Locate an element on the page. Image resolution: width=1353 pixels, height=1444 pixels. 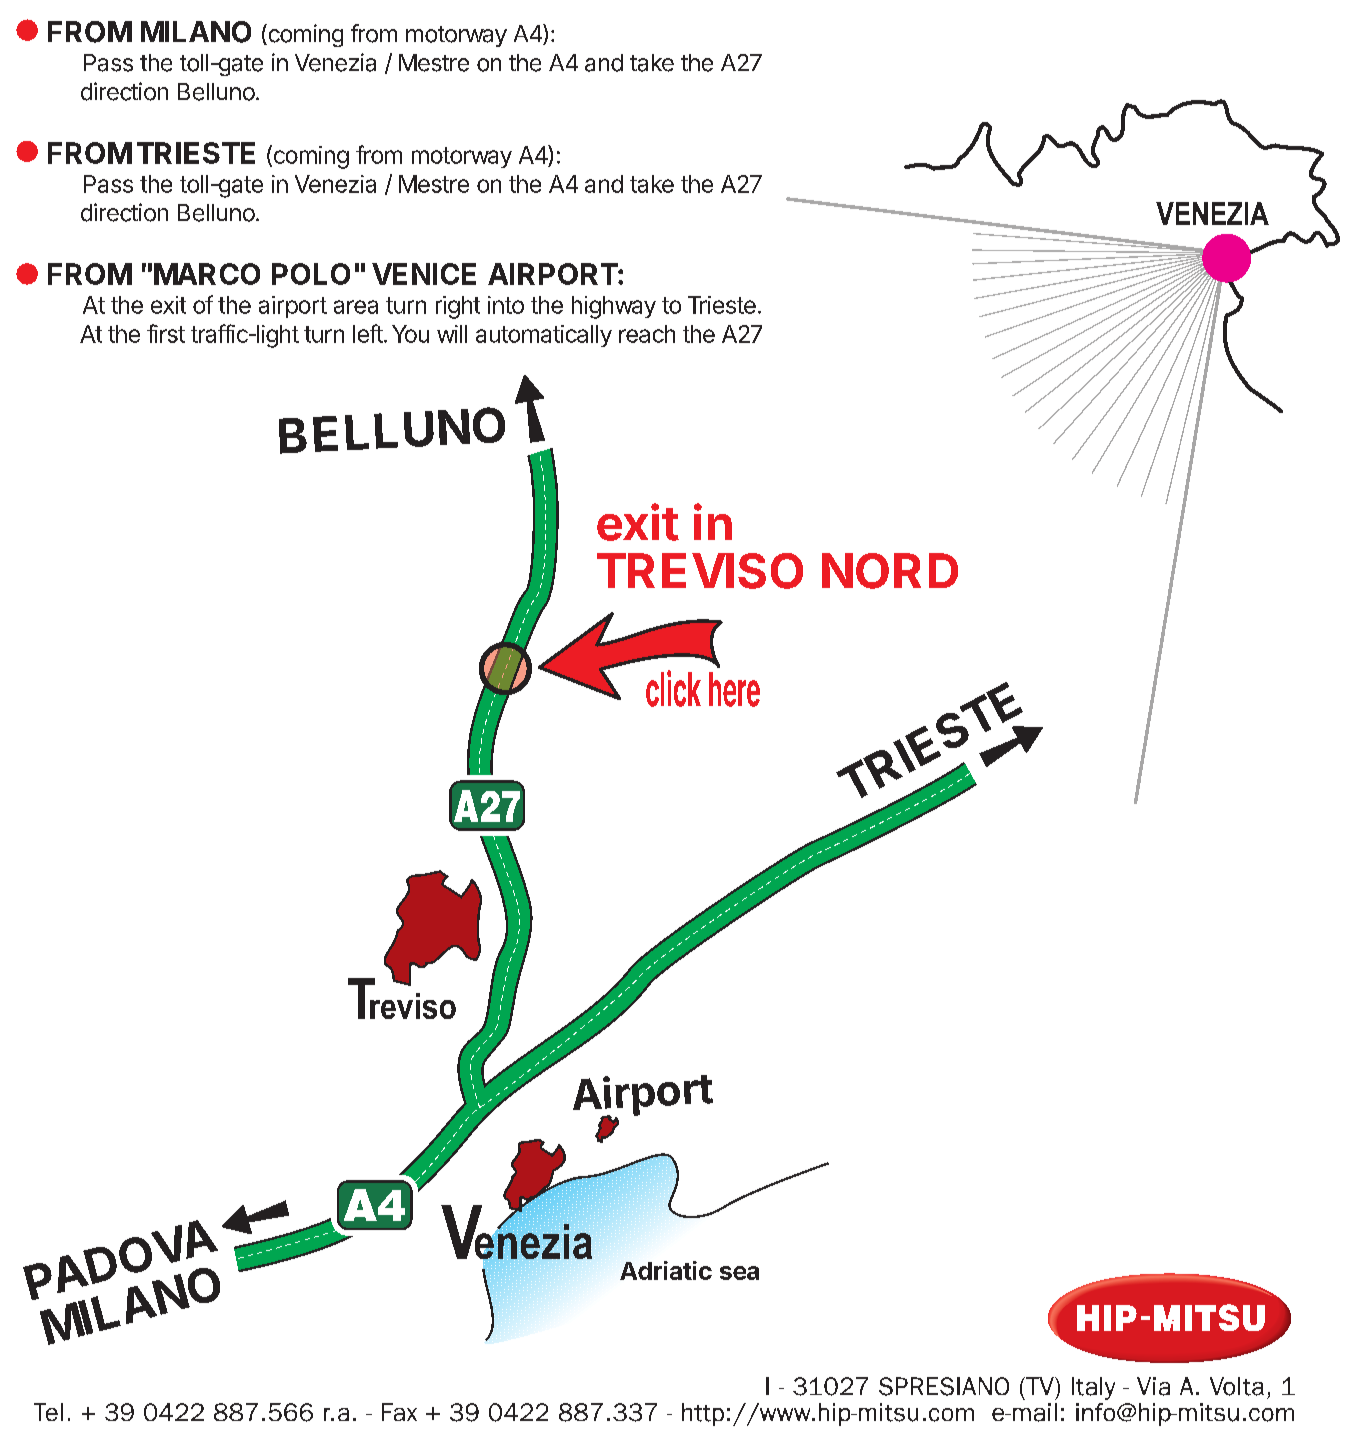
sea is located at coordinates (739, 1273).
